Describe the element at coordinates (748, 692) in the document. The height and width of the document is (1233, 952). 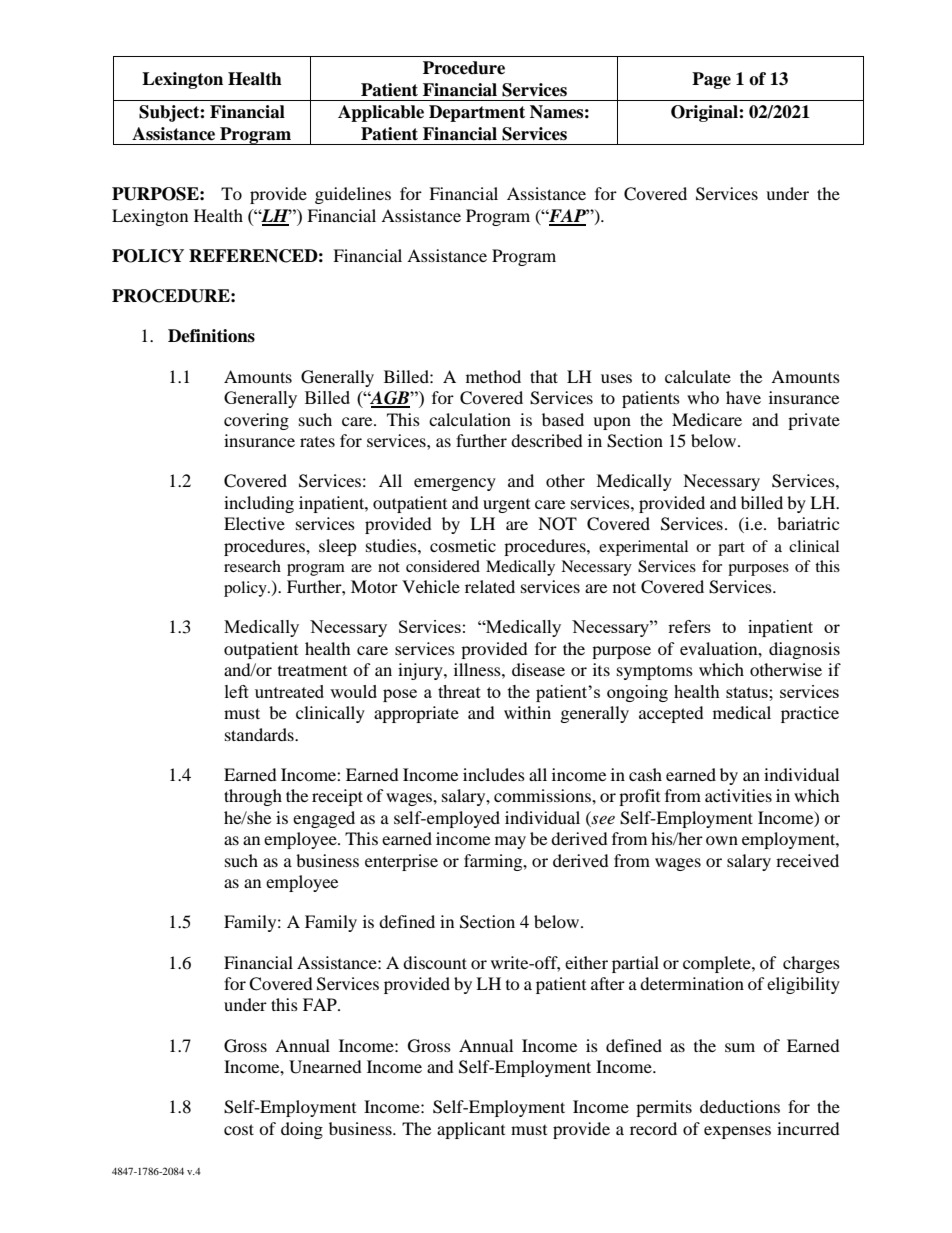
I see `status` at that location.
